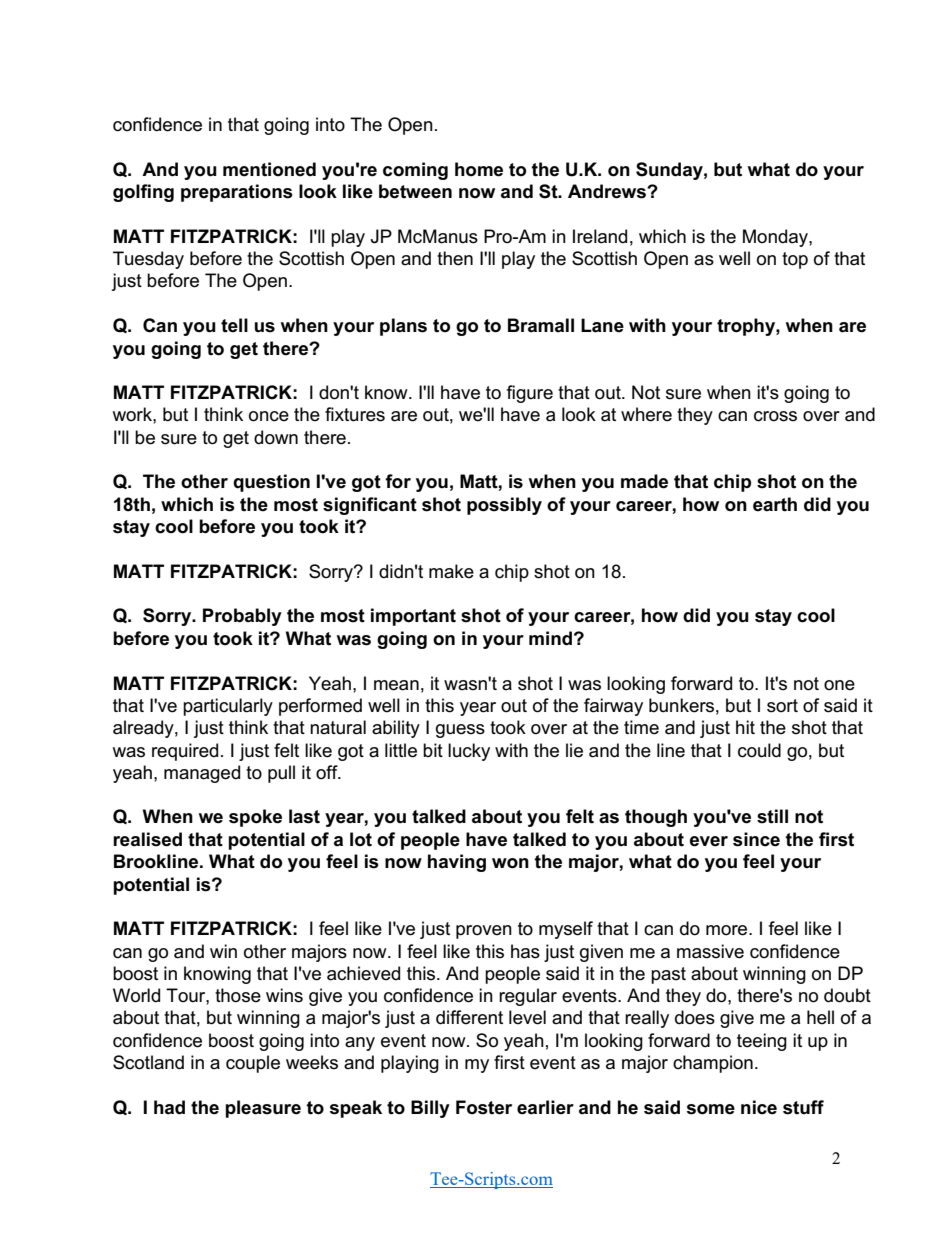  What do you see at coordinates (510, 863) in the screenshot?
I see `won` at bounding box center [510, 863].
